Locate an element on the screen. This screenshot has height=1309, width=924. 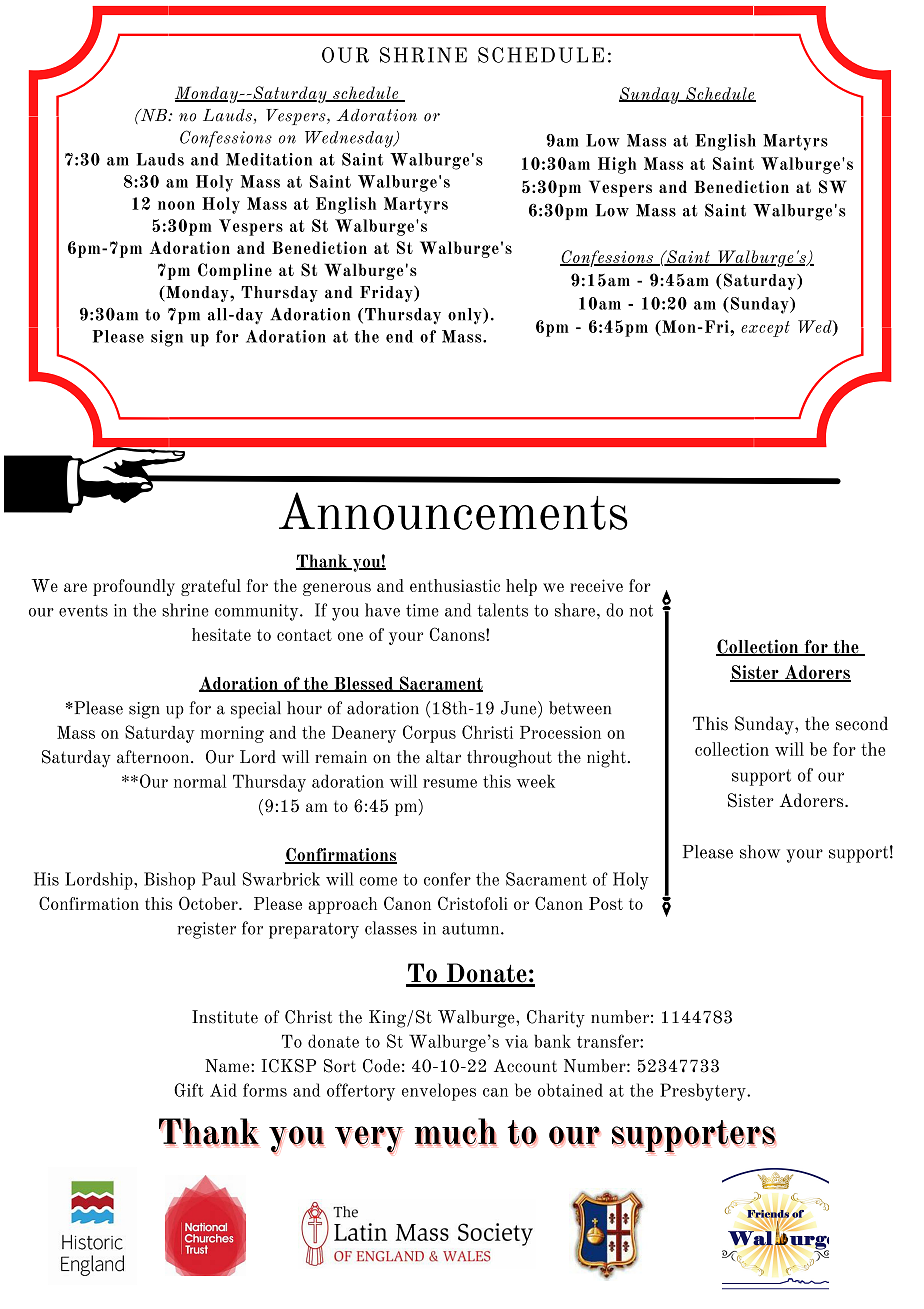
hesitate is located at coordinates (221, 634).
